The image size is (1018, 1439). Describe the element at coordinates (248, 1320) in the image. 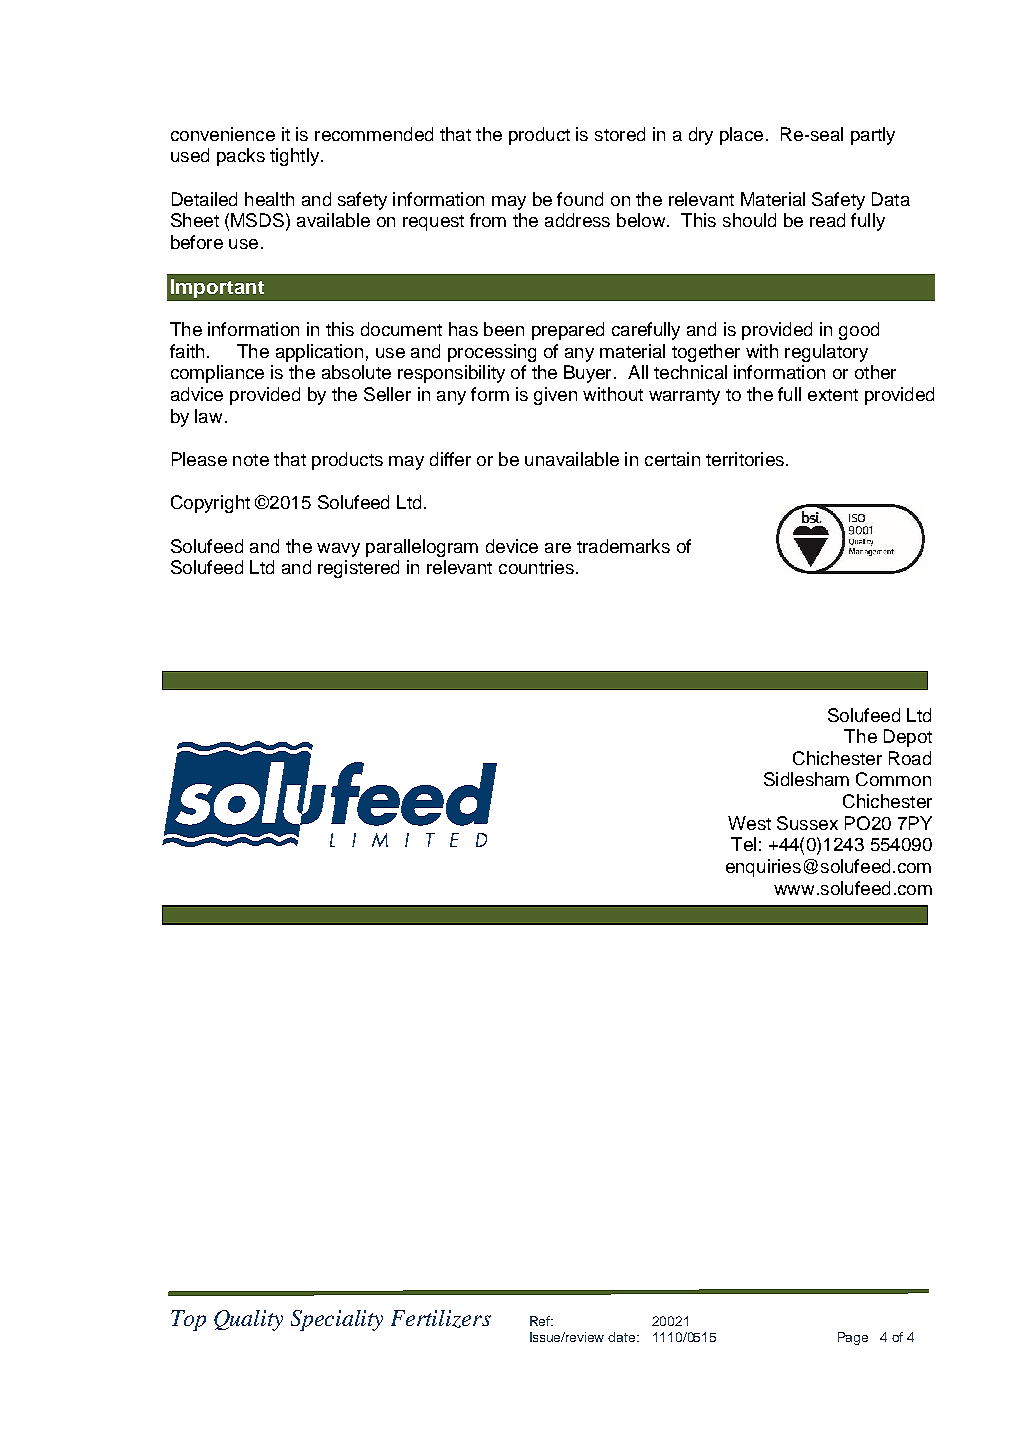

I see `Quality` at that location.
